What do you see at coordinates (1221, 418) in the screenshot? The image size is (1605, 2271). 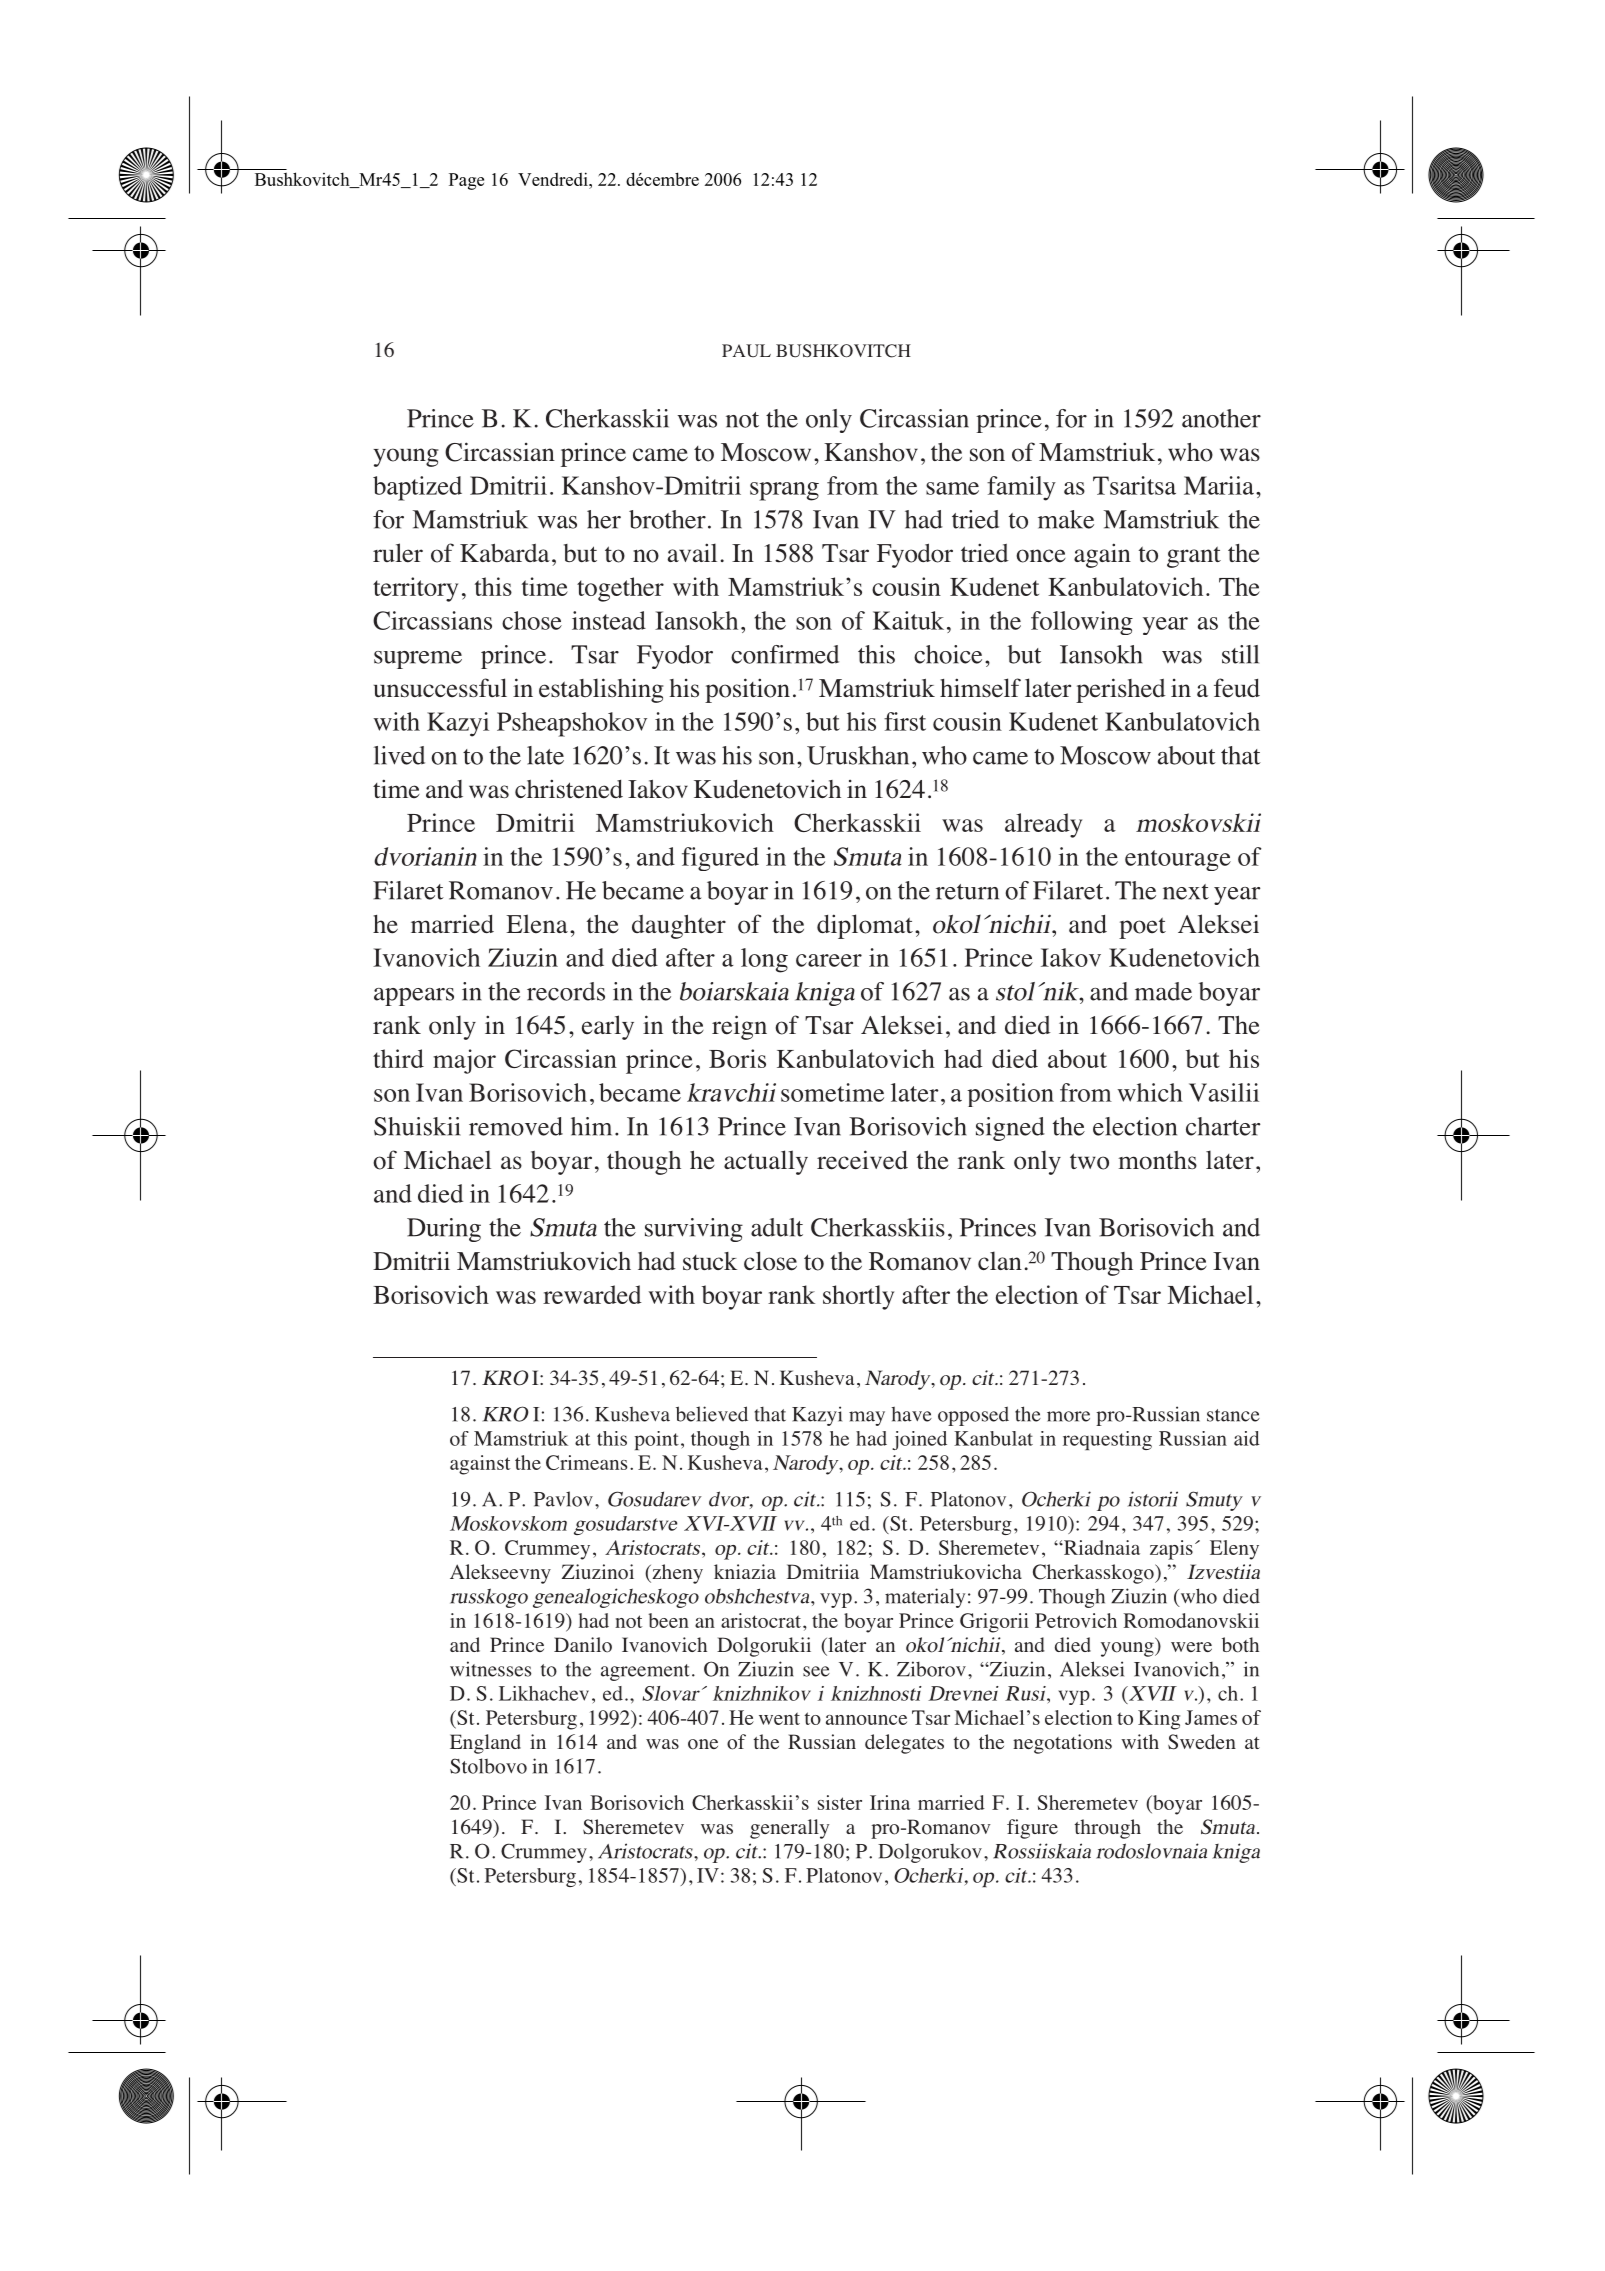 I see `another` at bounding box center [1221, 418].
